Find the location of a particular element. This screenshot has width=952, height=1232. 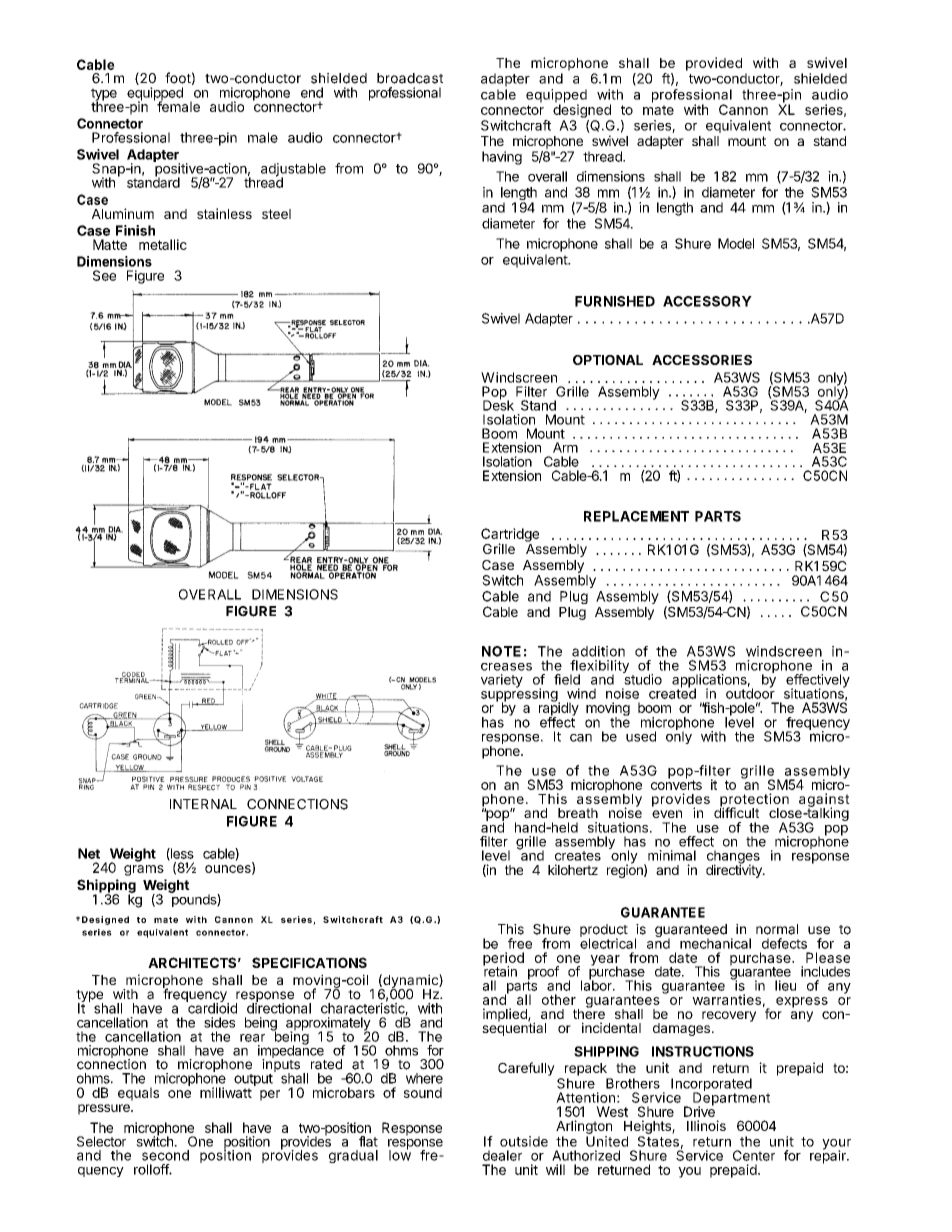

ACCESSORIES is located at coordinates (702, 360).
